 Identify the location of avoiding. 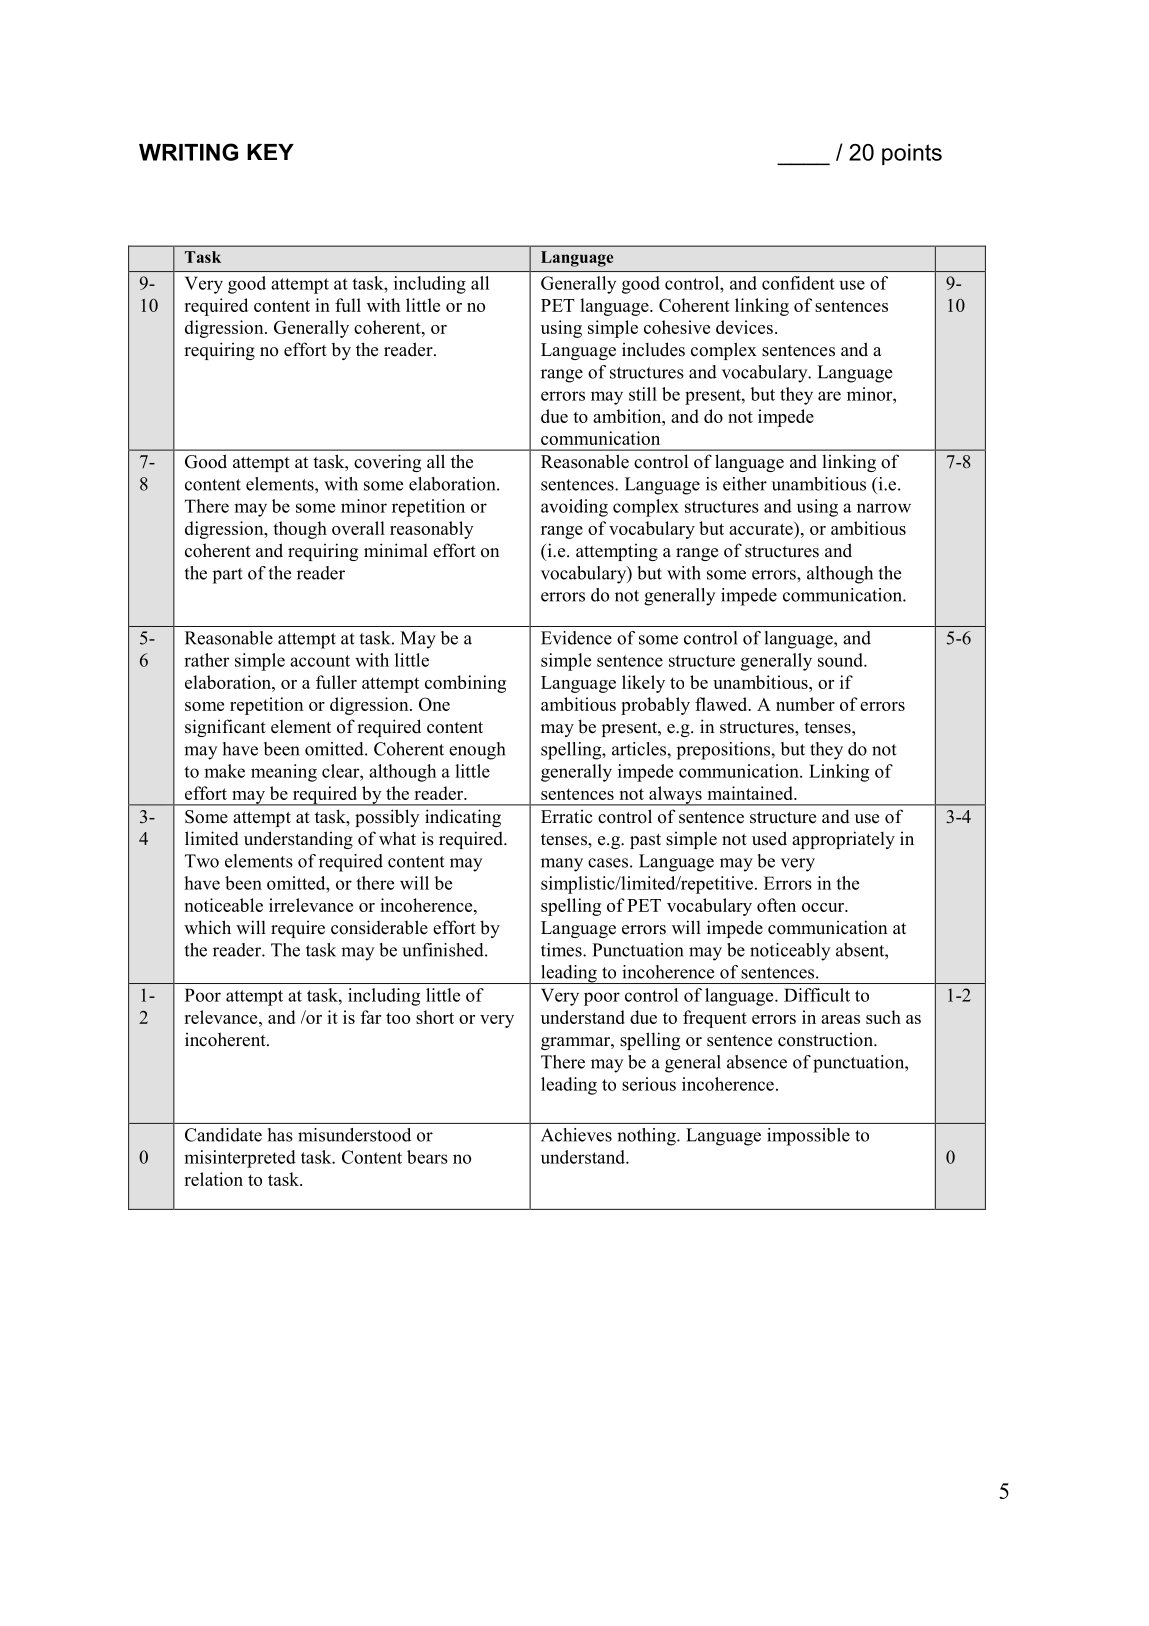
(574, 508).
